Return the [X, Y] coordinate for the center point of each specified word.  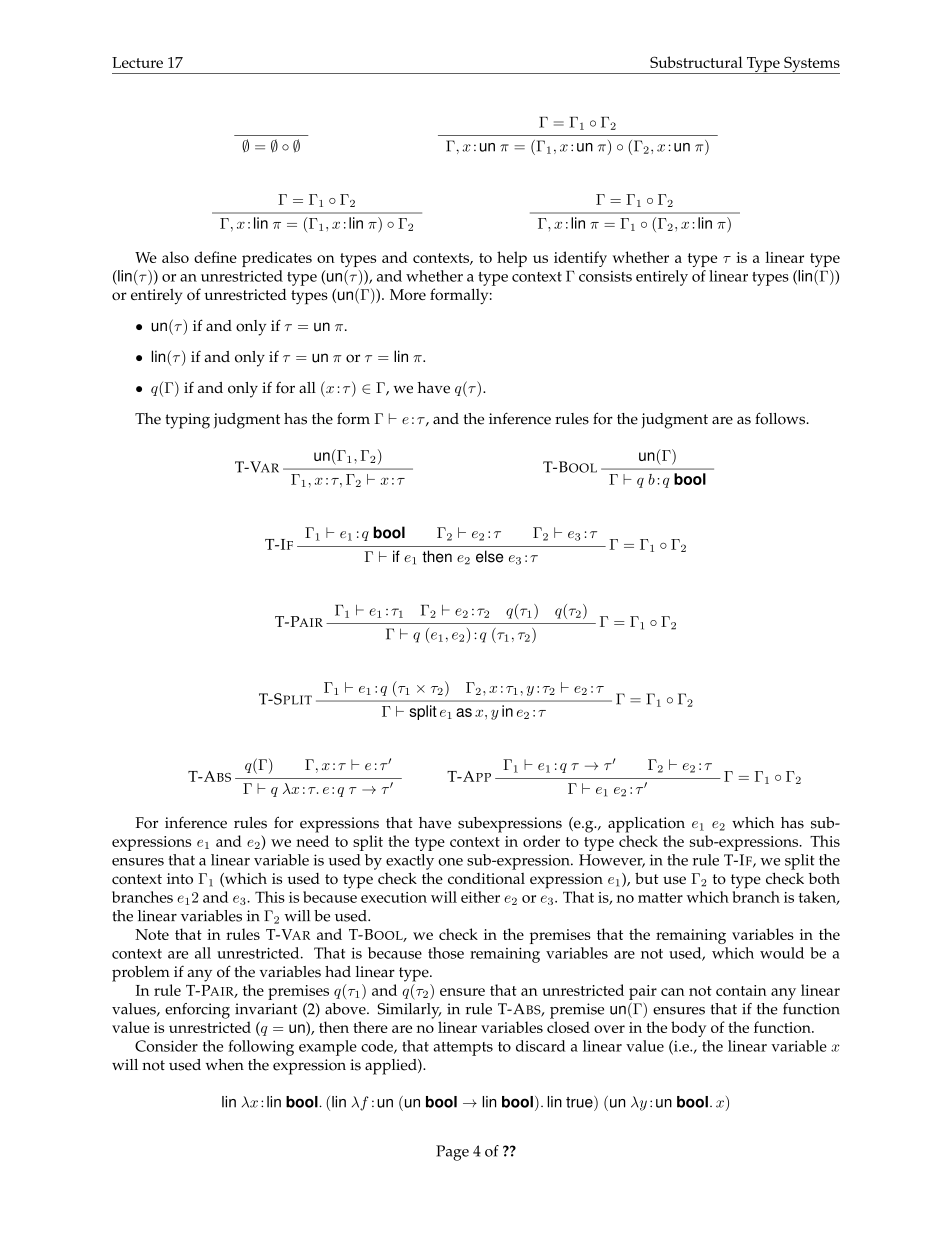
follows [781, 418]
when [225, 1065]
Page [452, 1153]
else [489, 556]
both [824, 878]
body [688, 1029]
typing [187, 421]
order [541, 841]
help [512, 259]
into [180, 878]
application [646, 825]
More [408, 294]
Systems [811, 65]
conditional [486, 878]
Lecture [137, 62]
